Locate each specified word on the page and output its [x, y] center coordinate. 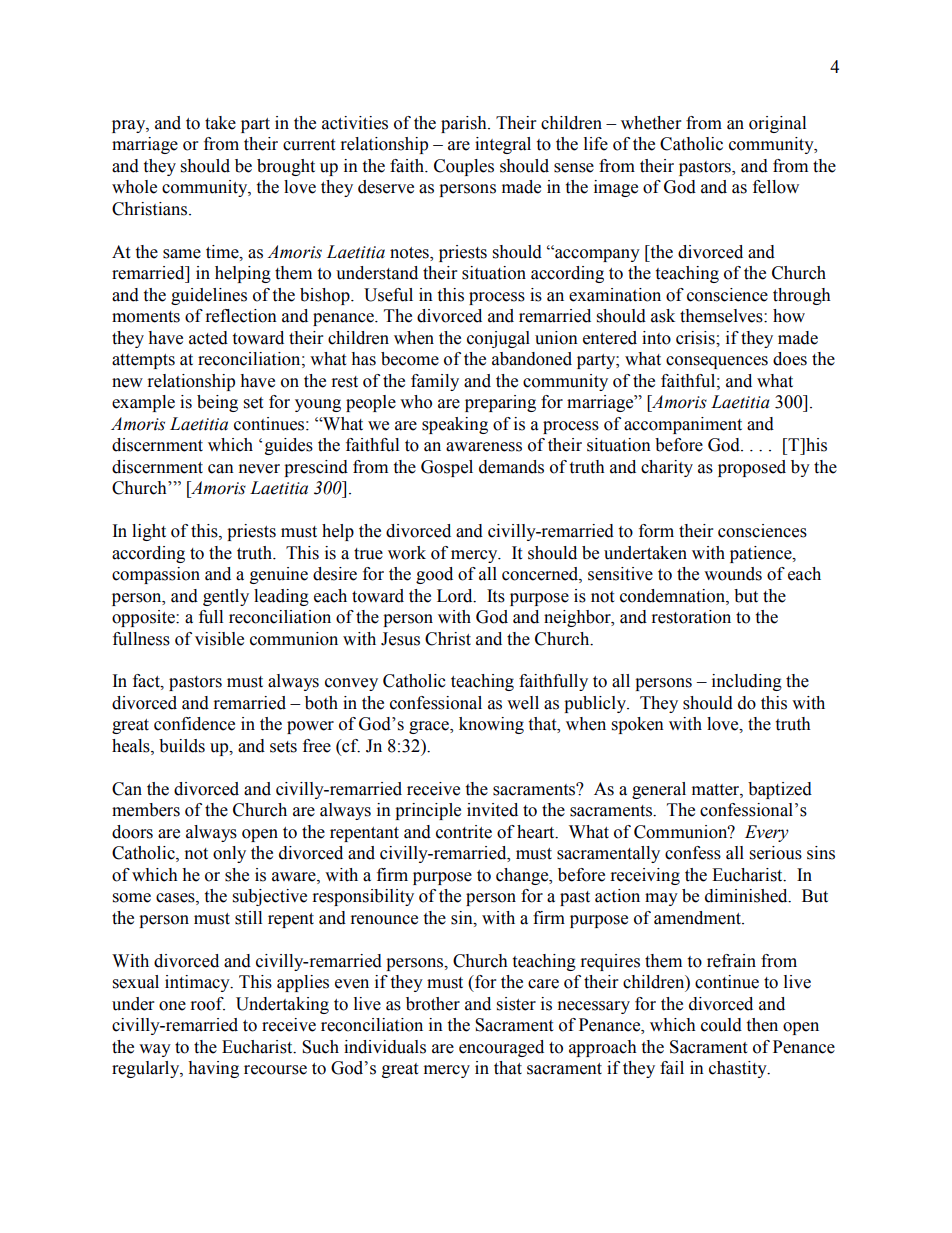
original [777, 124]
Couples [464, 167]
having [213, 1069]
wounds [733, 574]
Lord [456, 596]
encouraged [501, 1048]
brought [286, 167]
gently [226, 597]
